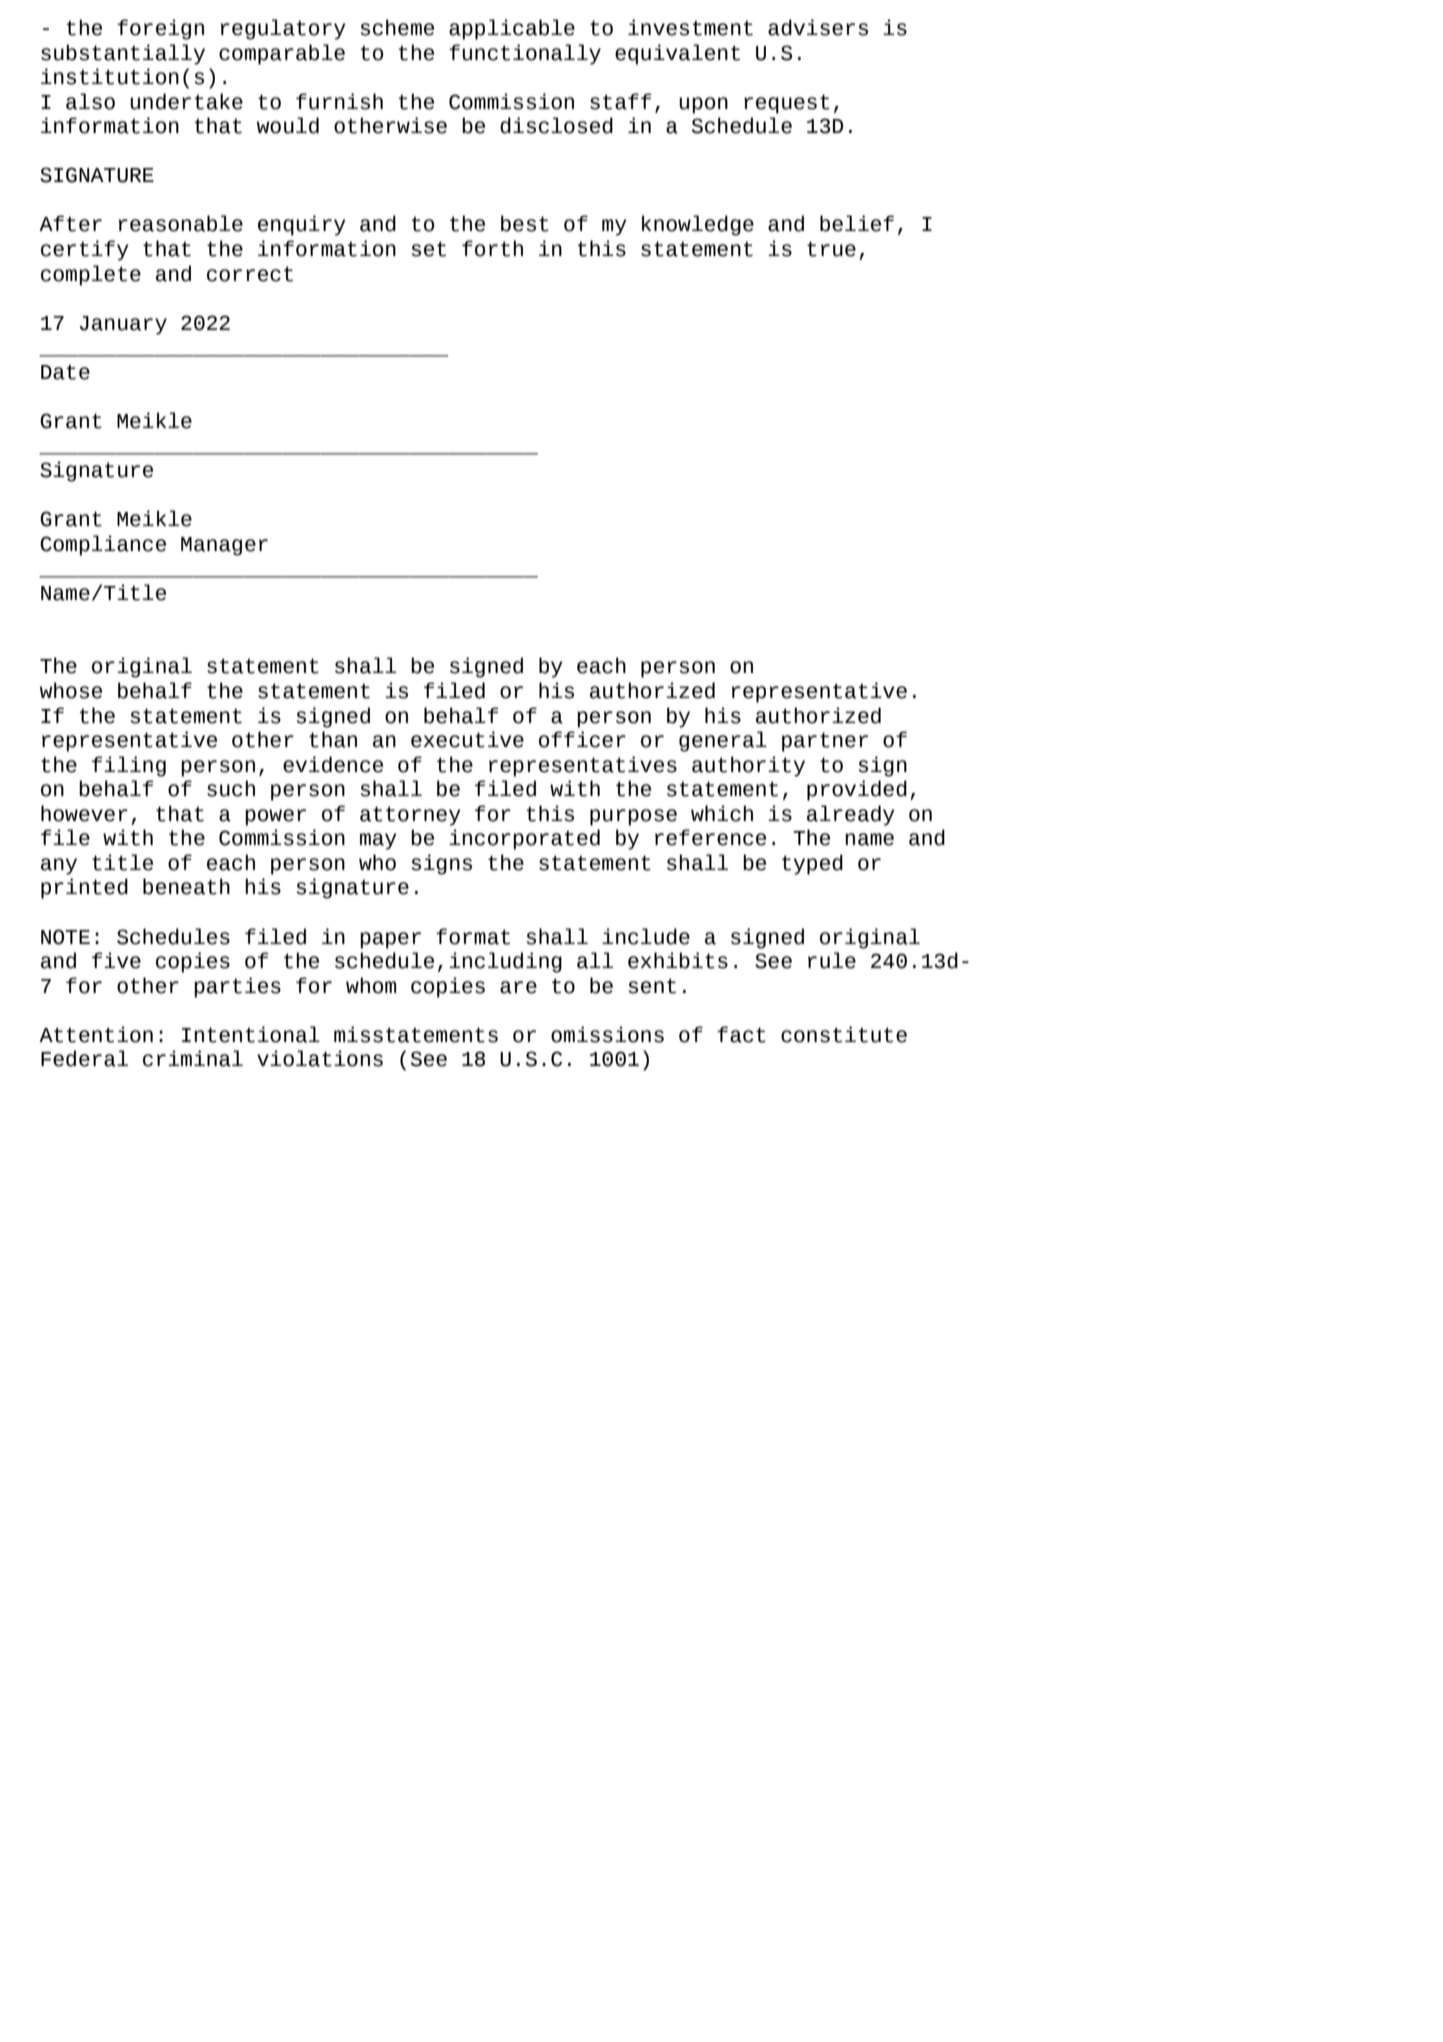 The width and height of the page is (1443, 2042). I want to click on are, so click(518, 987).
